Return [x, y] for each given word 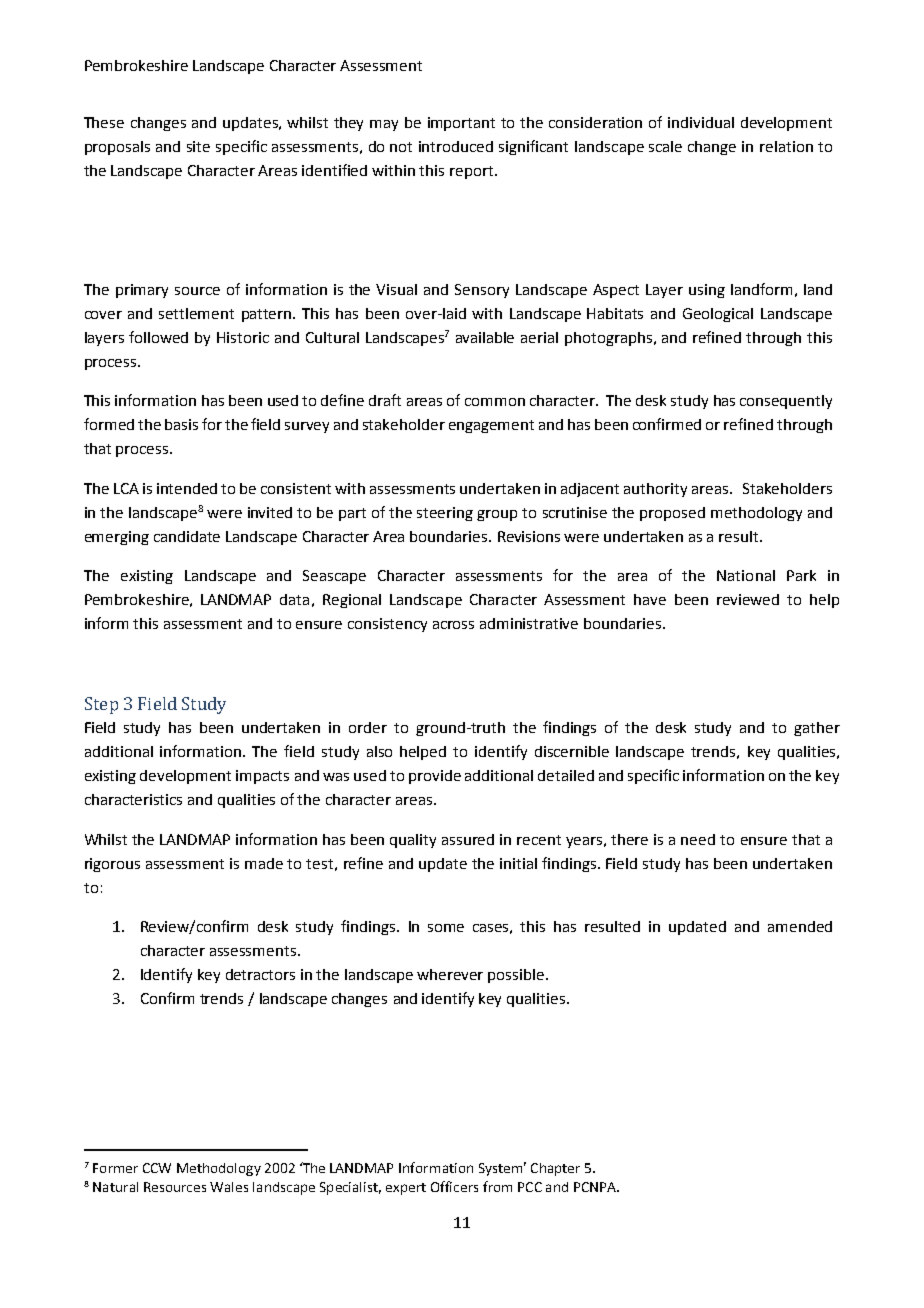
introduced [456, 146]
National [746, 575]
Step [101, 705]
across [453, 625]
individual [701, 122]
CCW [157, 1168]
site [198, 146]
